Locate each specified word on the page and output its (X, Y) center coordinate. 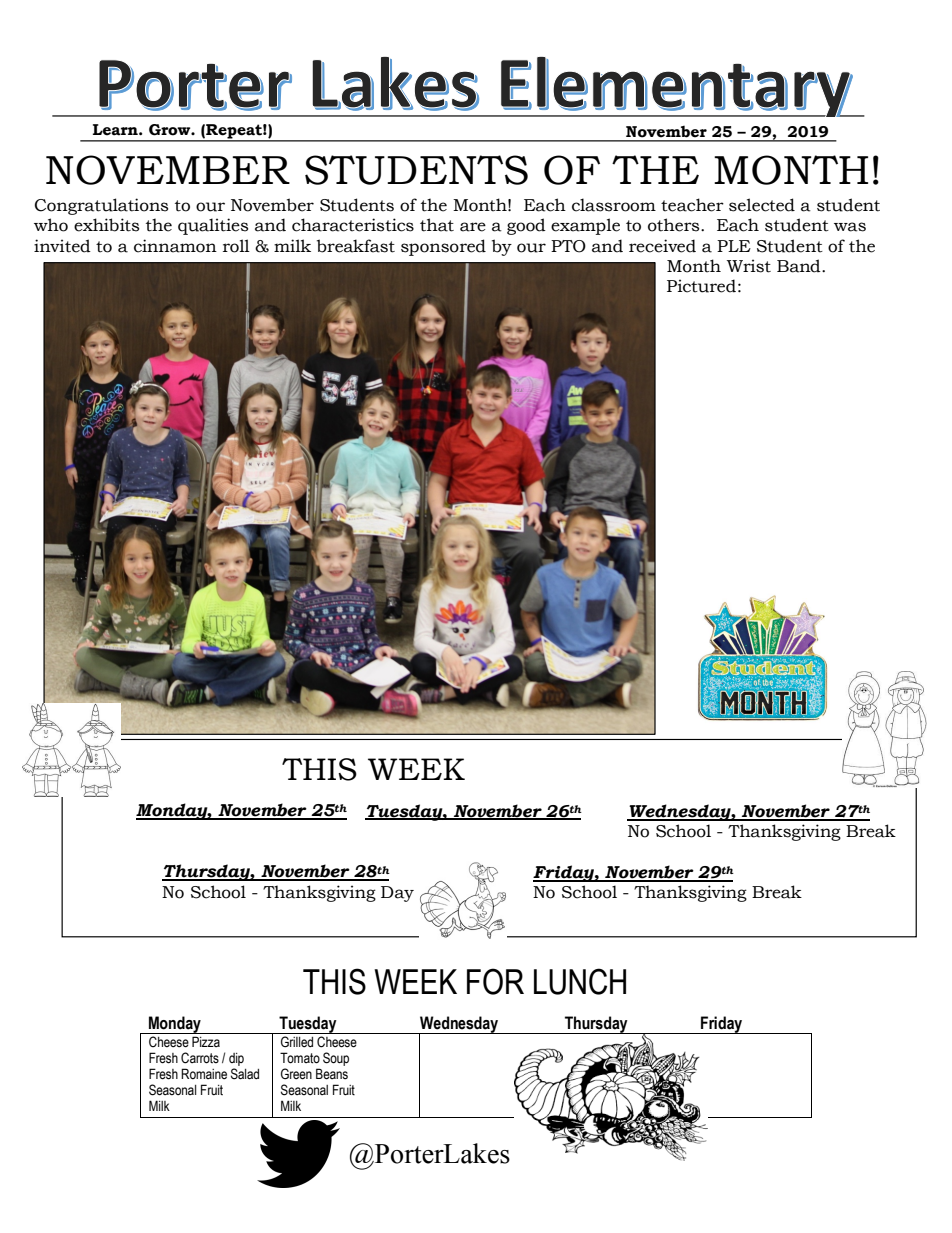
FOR (495, 981)
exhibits (106, 225)
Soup (336, 1059)
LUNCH (580, 981)
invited (62, 246)
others (675, 225)
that (437, 225)
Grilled (297, 1042)
